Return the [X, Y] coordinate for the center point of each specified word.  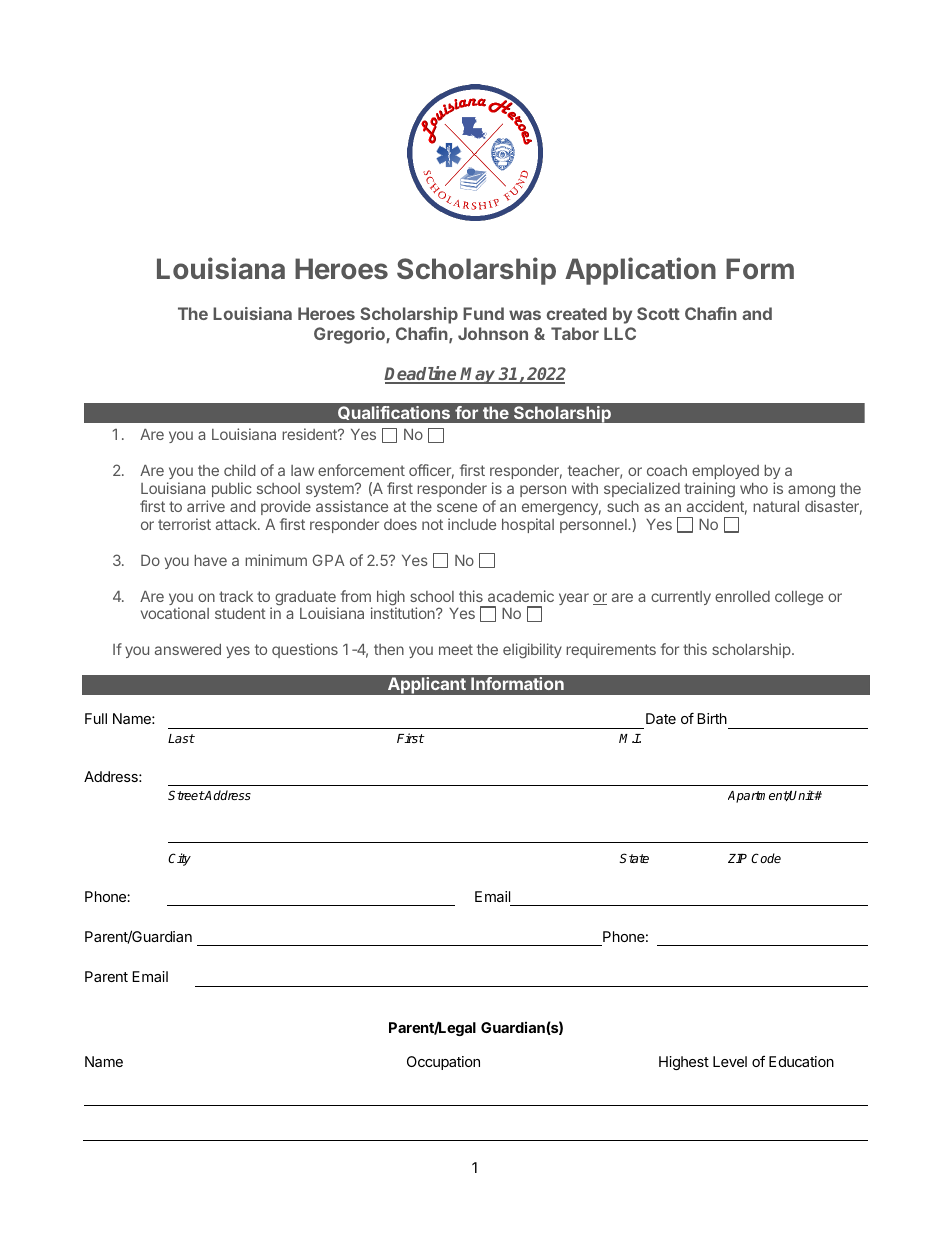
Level [730, 1061]
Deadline [421, 374]
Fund [483, 313]
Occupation [443, 1063]
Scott [658, 313]
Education [801, 1061]
